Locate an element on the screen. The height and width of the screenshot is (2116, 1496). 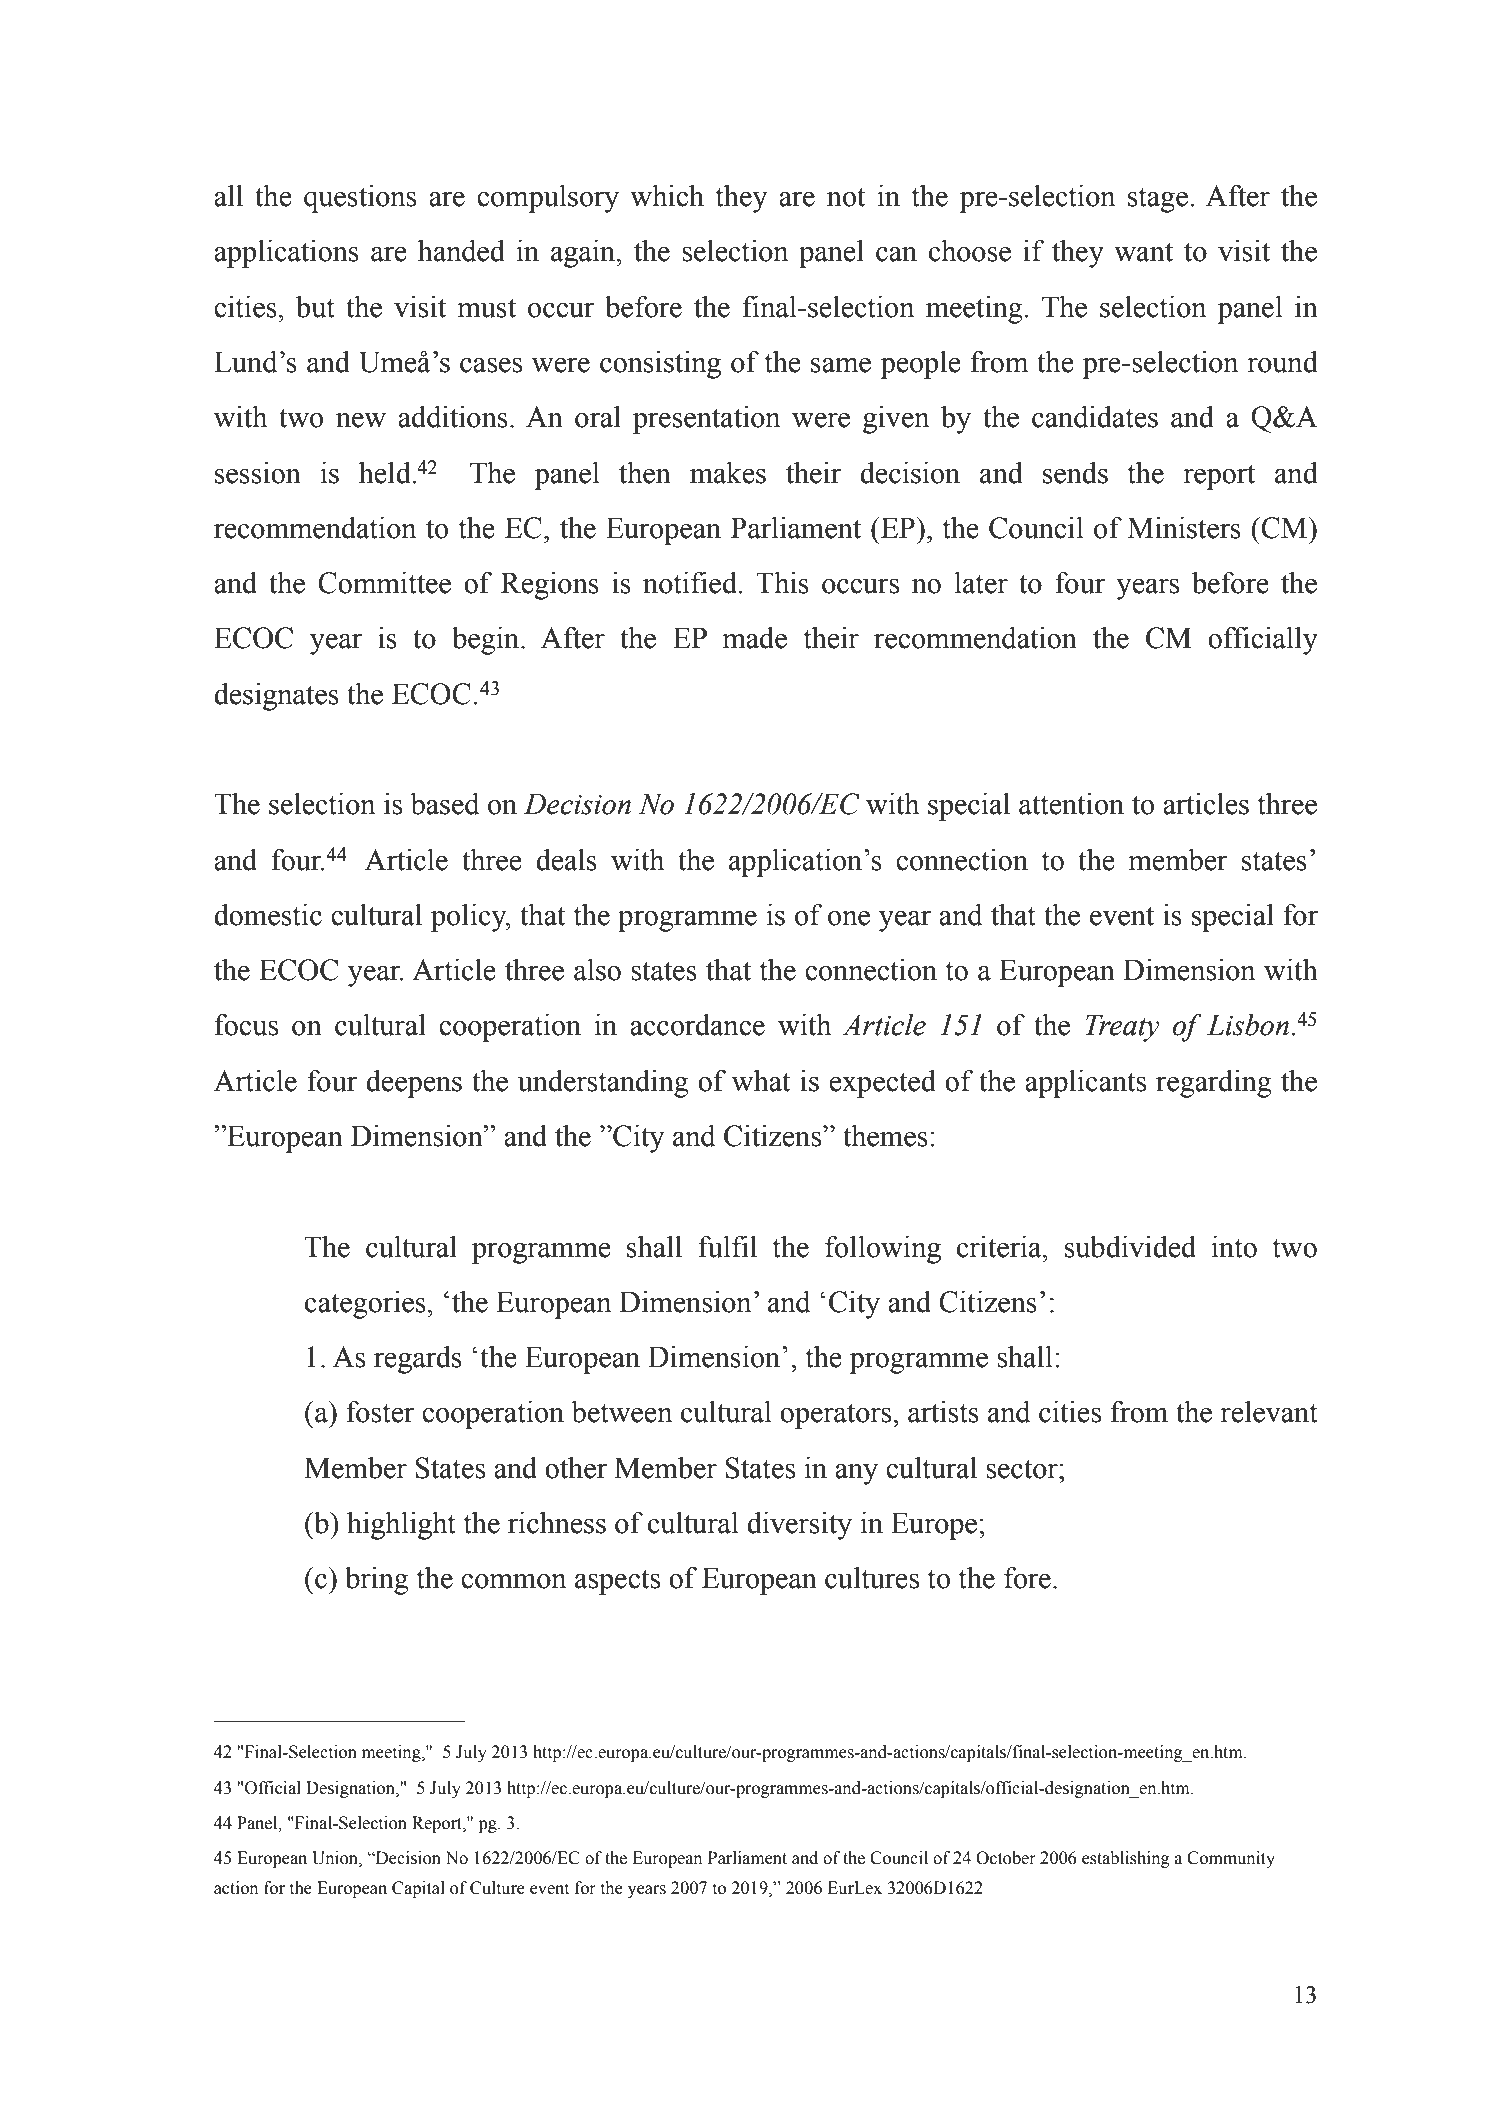
questions is located at coordinates (360, 199).
